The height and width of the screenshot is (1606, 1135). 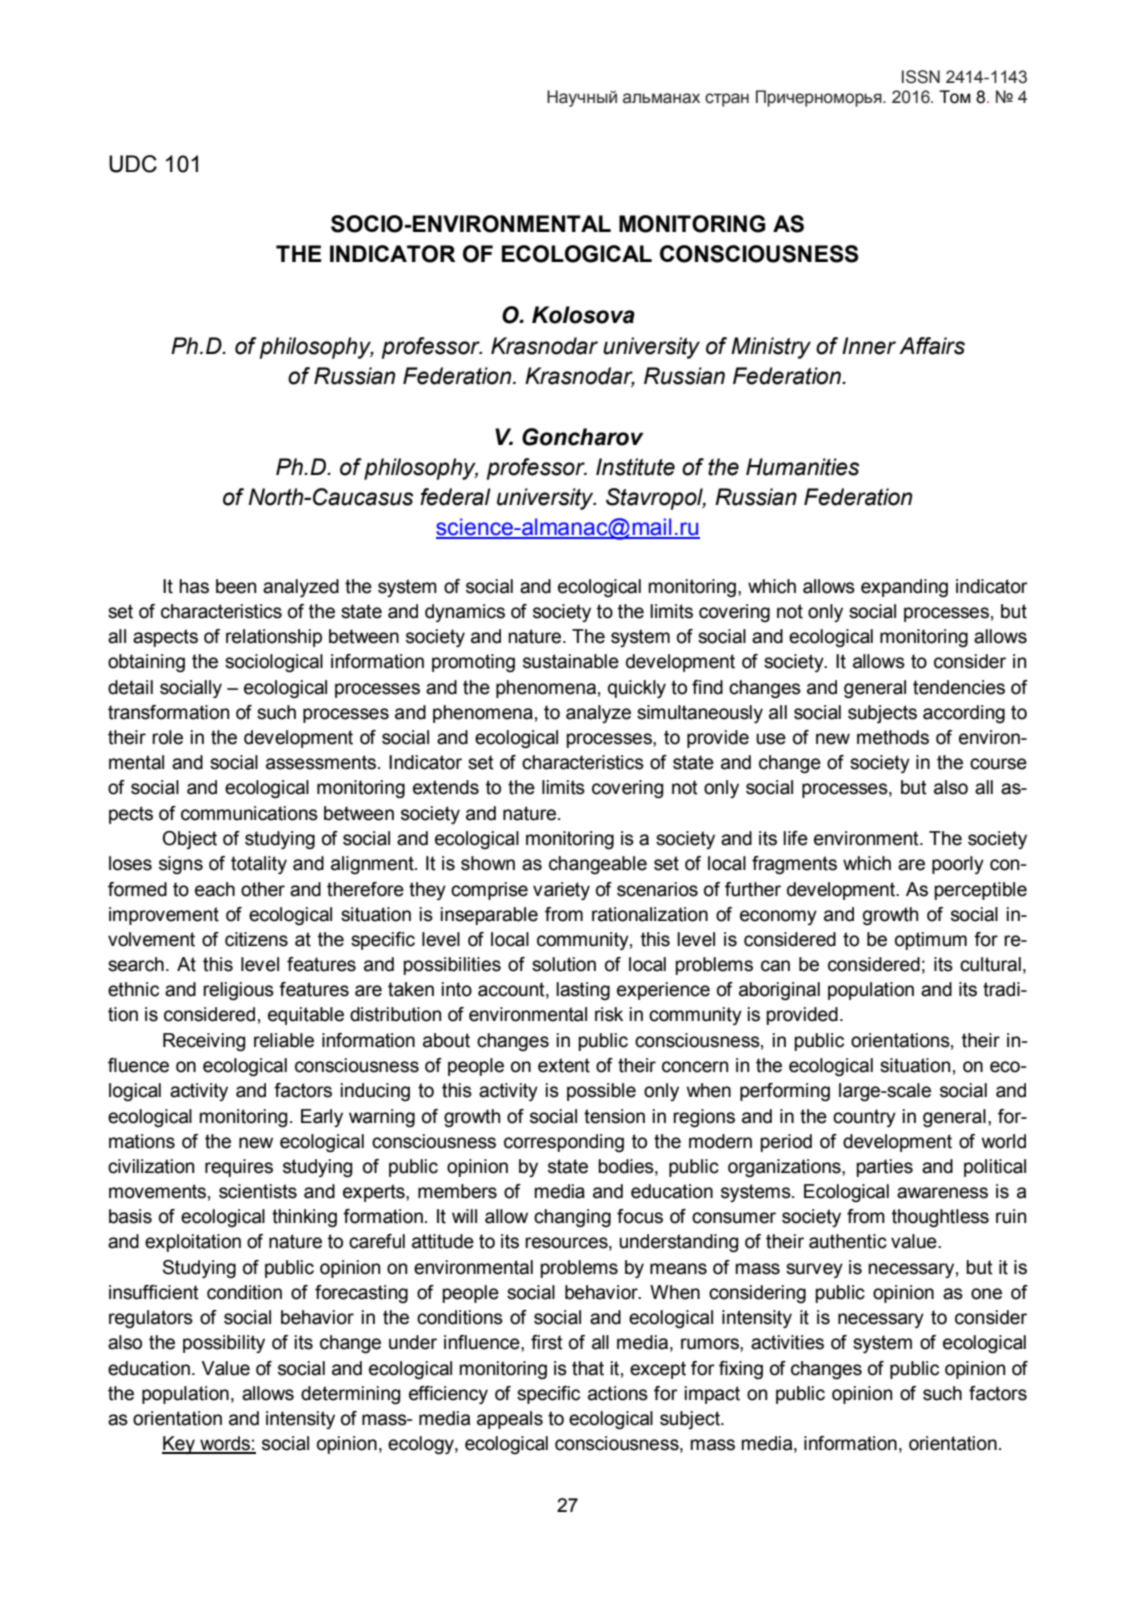 What do you see at coordinates (455, 497) in the screenshot?
I see `federal` at bounding box center [455, 497].
